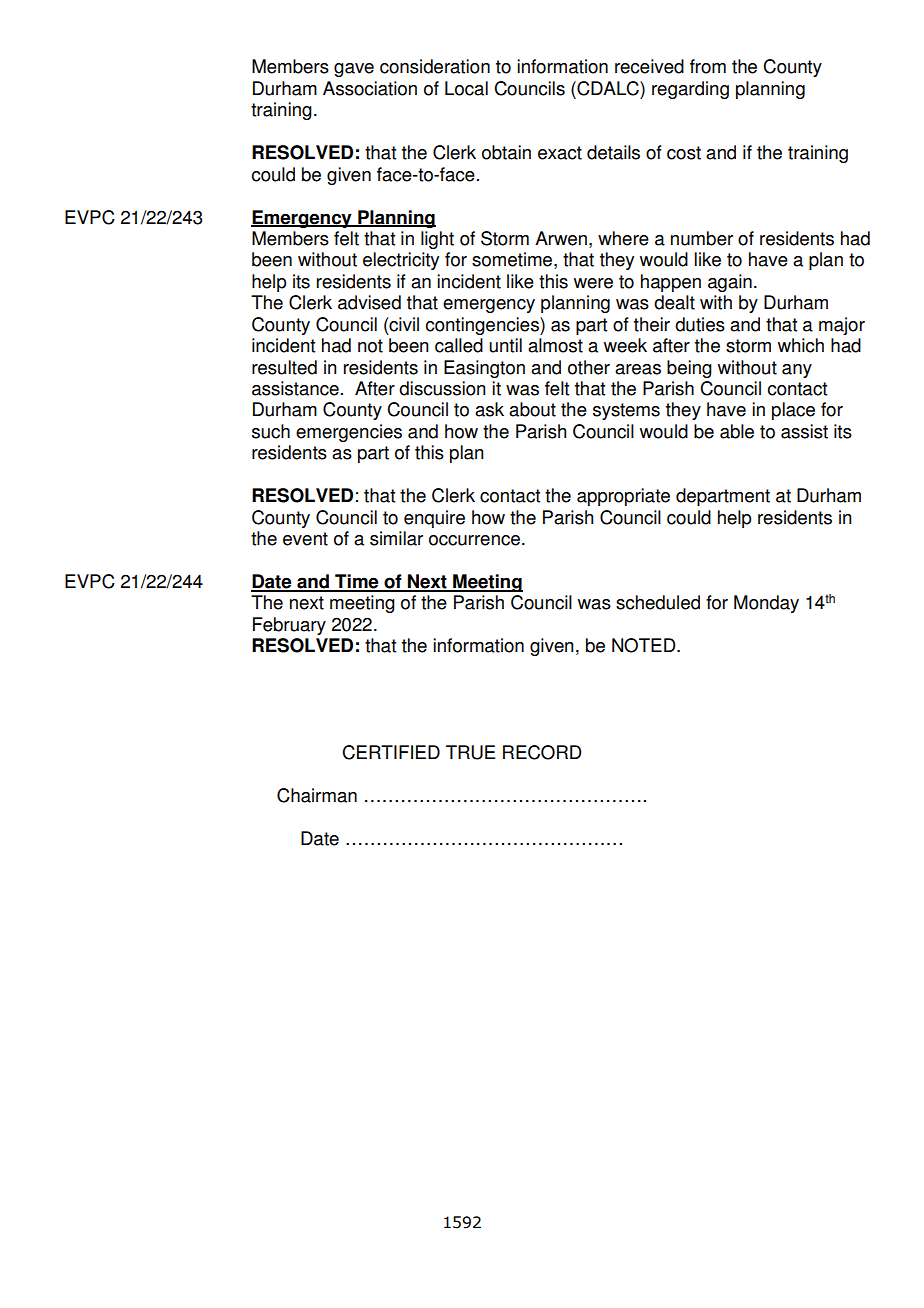 Image resolution: width=924 pixels, height=1308 pixels. Describe the element at coordinates (708, 66) in the image. I see `from` at that location.
